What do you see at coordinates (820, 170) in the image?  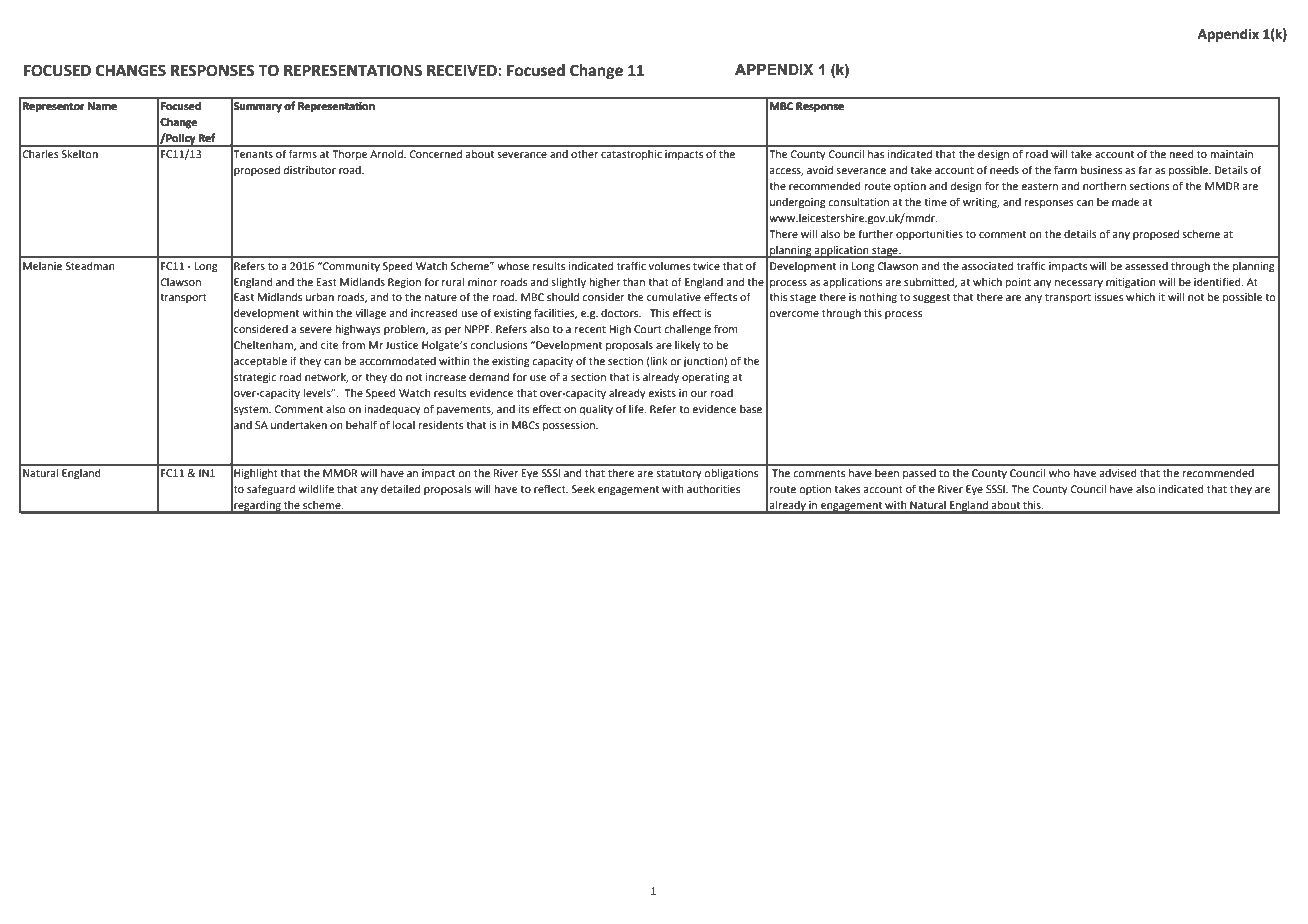 I see `avoid` at bounding box center [820, 170].
